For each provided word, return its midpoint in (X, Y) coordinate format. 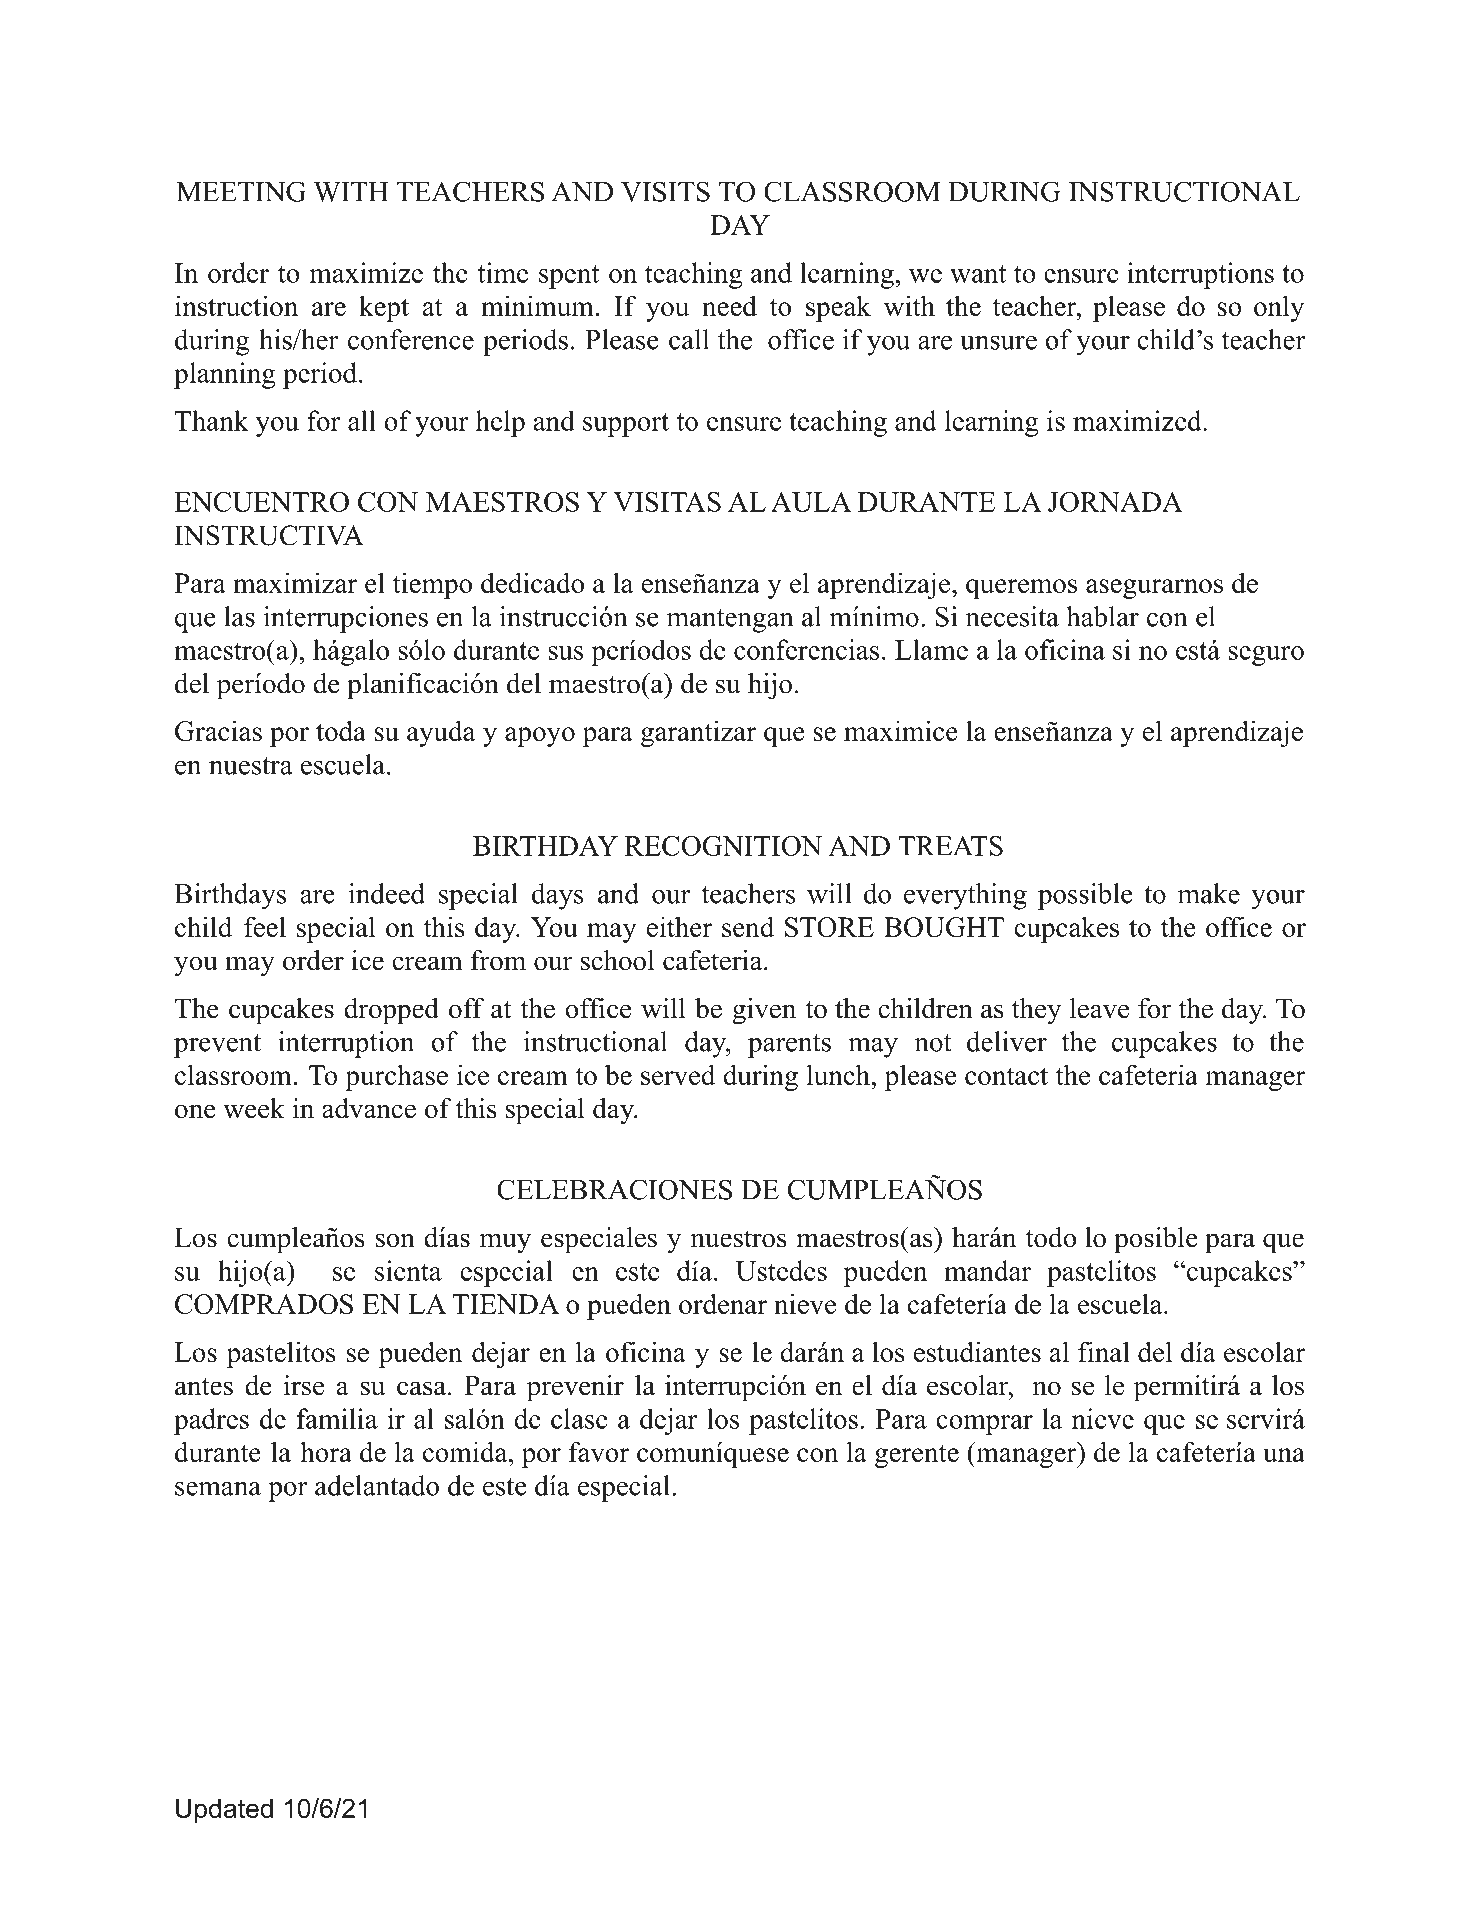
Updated (224, 1810)
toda (341, 730)
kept (384, 308)
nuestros (739, 1239)
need (729, 305)
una (1284, 1455)
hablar (1102, 616)
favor (599, 1451)
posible (1156, 1240)
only (1279, 308)
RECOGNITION (723, 846)
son (395, 1240)
